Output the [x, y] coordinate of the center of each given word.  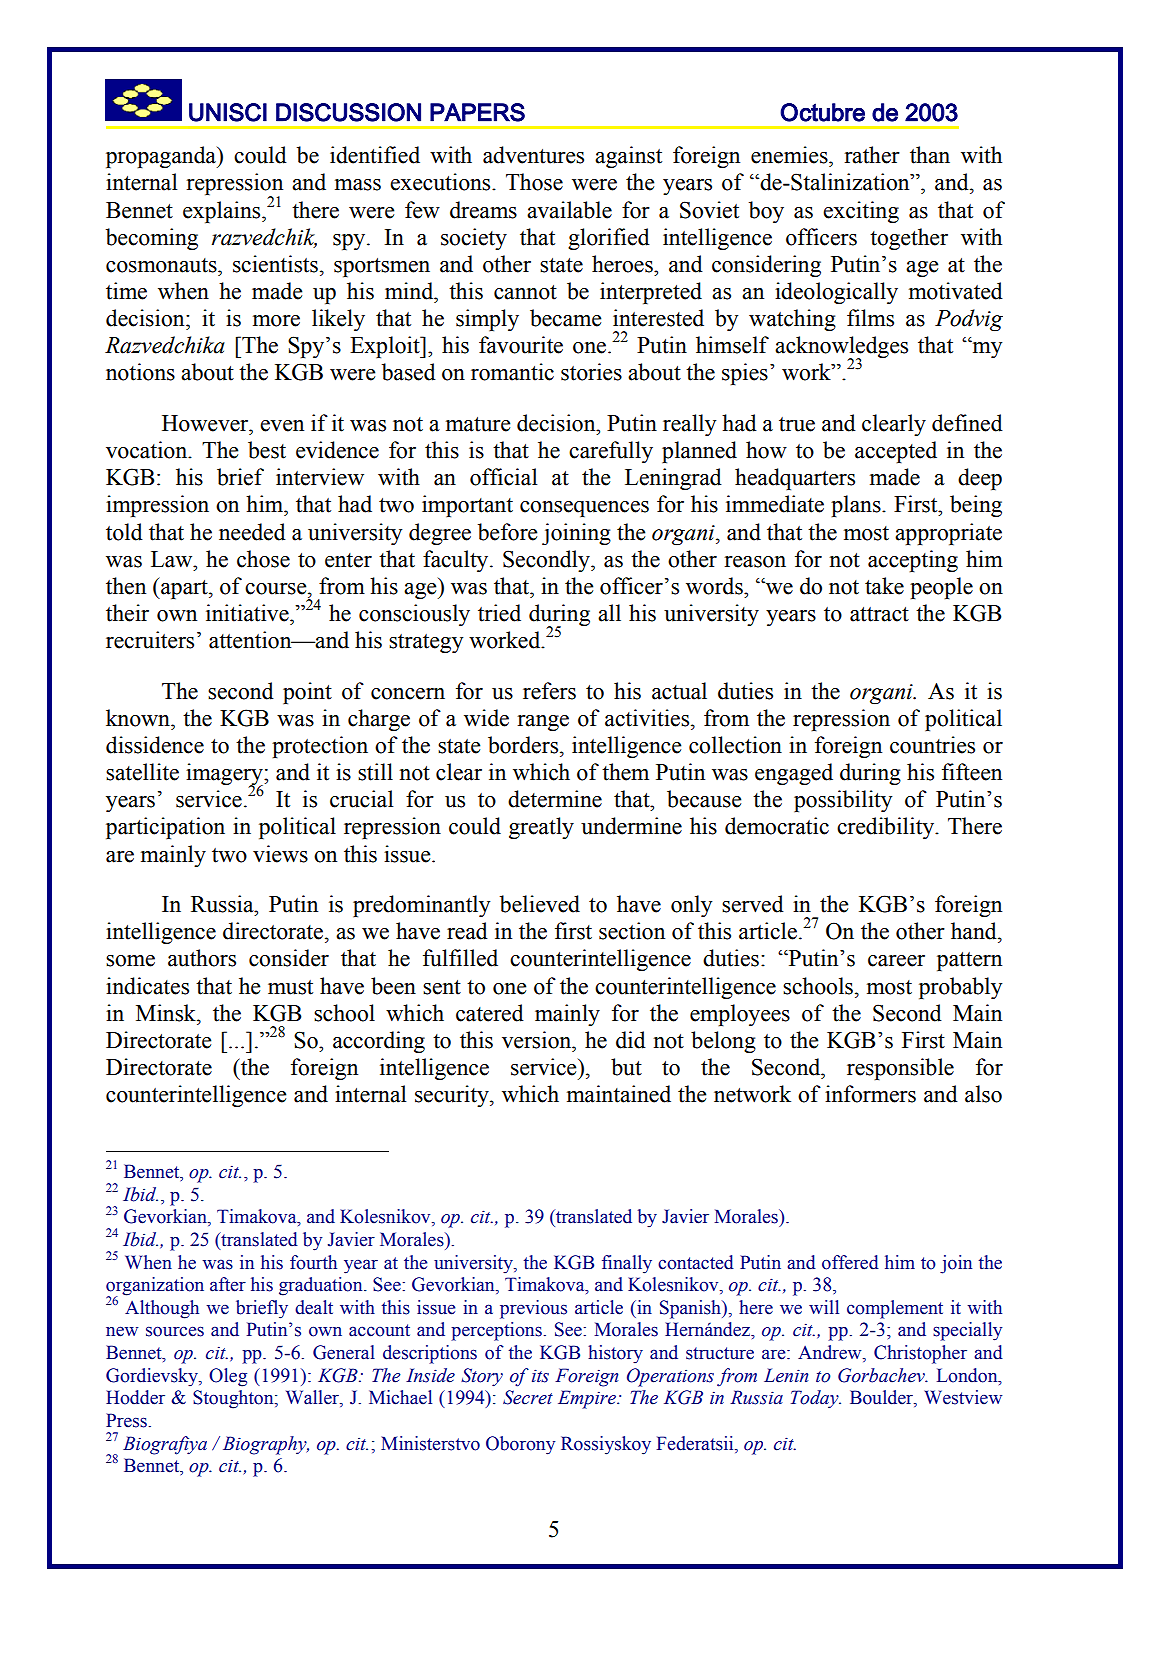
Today [816, 1399]
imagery [225, 775]
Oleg [228, 1377]
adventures [533, 155]
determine [555, 799]
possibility [843, 801]
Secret [528, 1397]
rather [872, 155]
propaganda [162, 157]
